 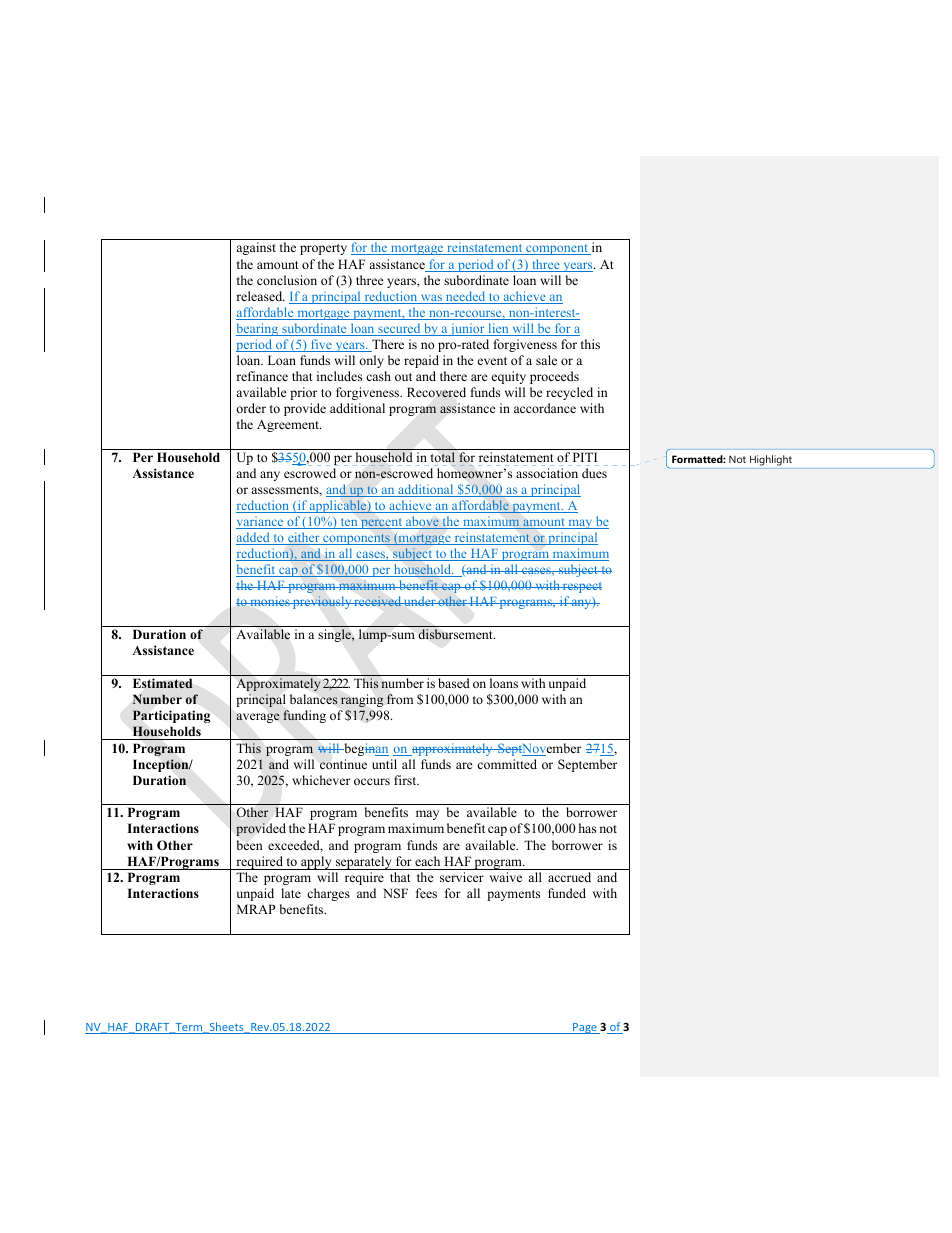 What do you see at coordinates (260, 296) in the document?
I see `released` at bounding box center [260, 296].
